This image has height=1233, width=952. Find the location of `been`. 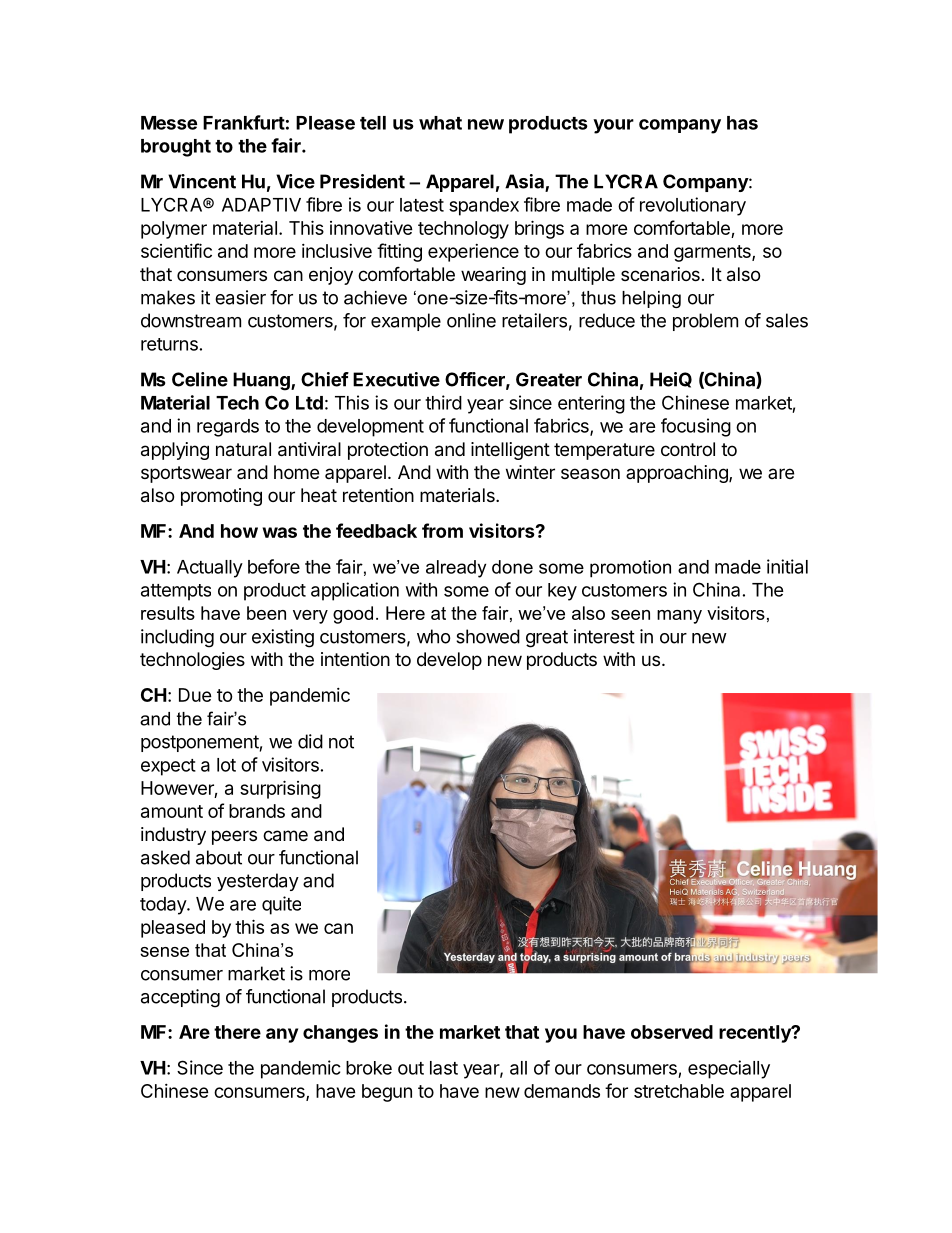

been is located at coordinates (266, 613).
